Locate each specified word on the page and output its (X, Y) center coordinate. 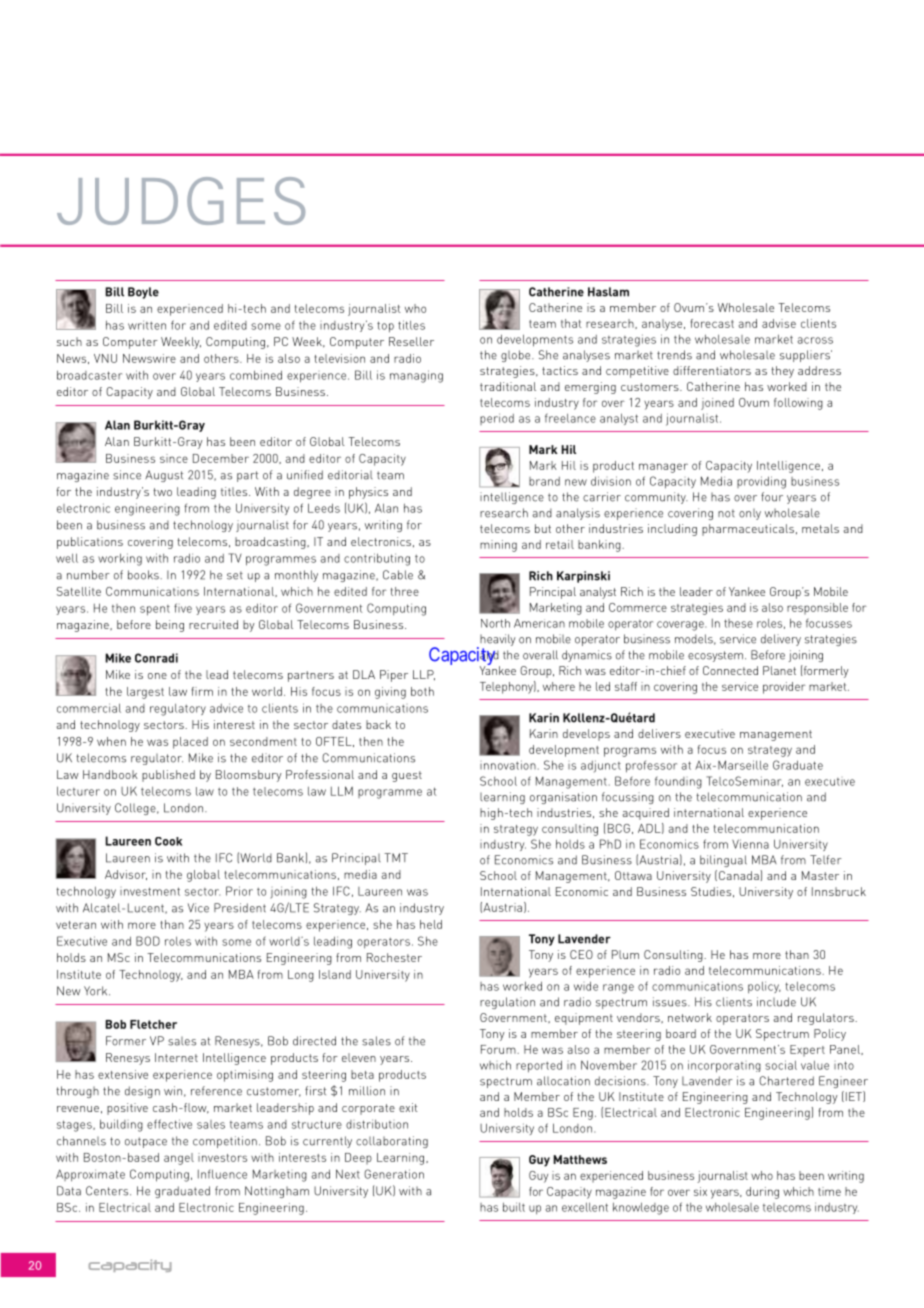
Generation (394, 1174)
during (762, 1193)
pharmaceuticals (748, 530)
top (385, 327)
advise (779, 323)
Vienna (750, 844)
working (120, 559)
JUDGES (181, 201)
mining (498, 546)
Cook (168, 841)
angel (179, 1159)
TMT (396, 857)
